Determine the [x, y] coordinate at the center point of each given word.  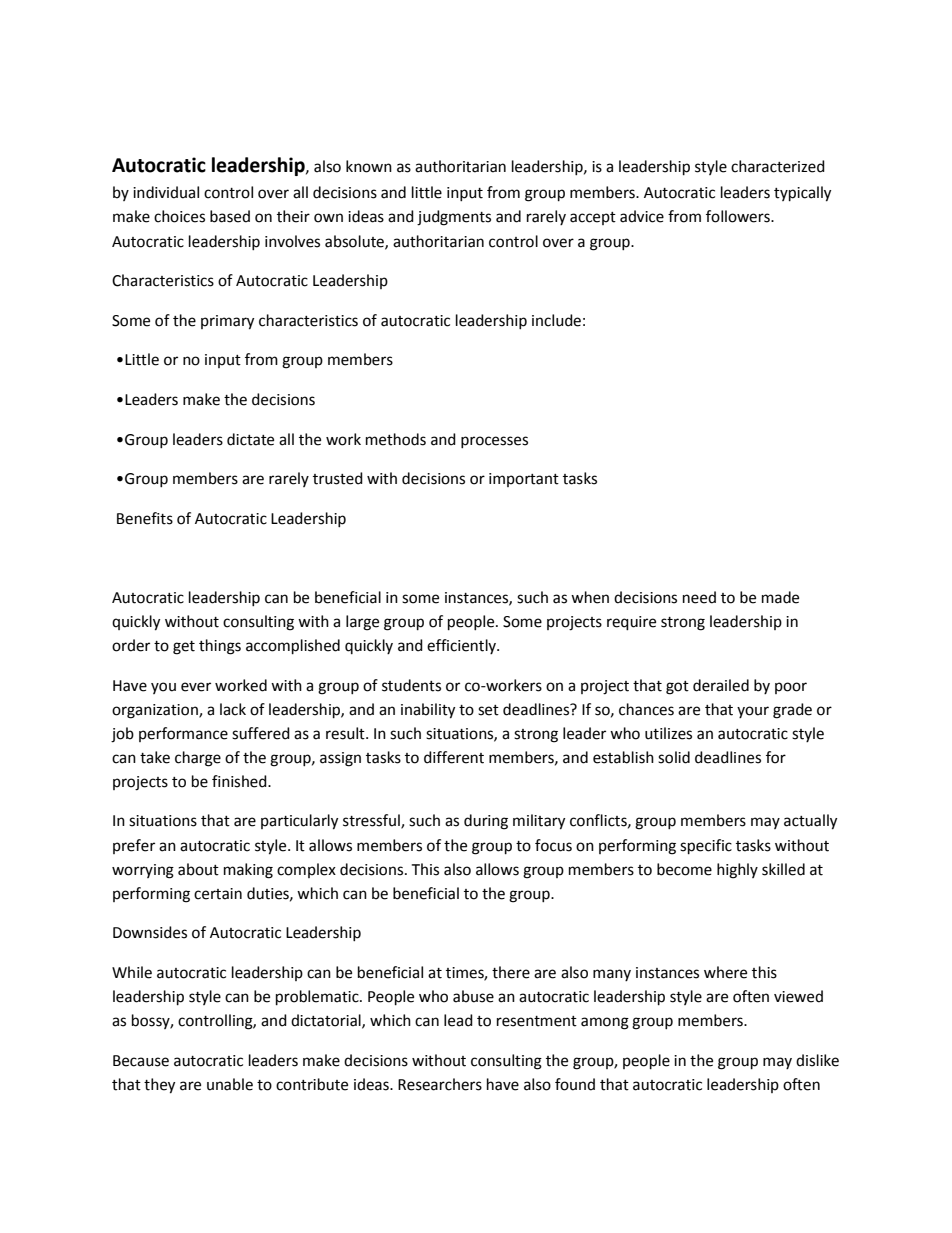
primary [227, 322]
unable [230, 1084]
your [753, 712]
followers [739, 216]
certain [218, 894]
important [524, 480]
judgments [454, 218]
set [488, 710]
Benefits [145, 518]
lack [233, 709]
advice [642, 216]
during [486, 822]
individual [166, 192]
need [699, 597]
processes [494, 442]
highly [737, 871]
